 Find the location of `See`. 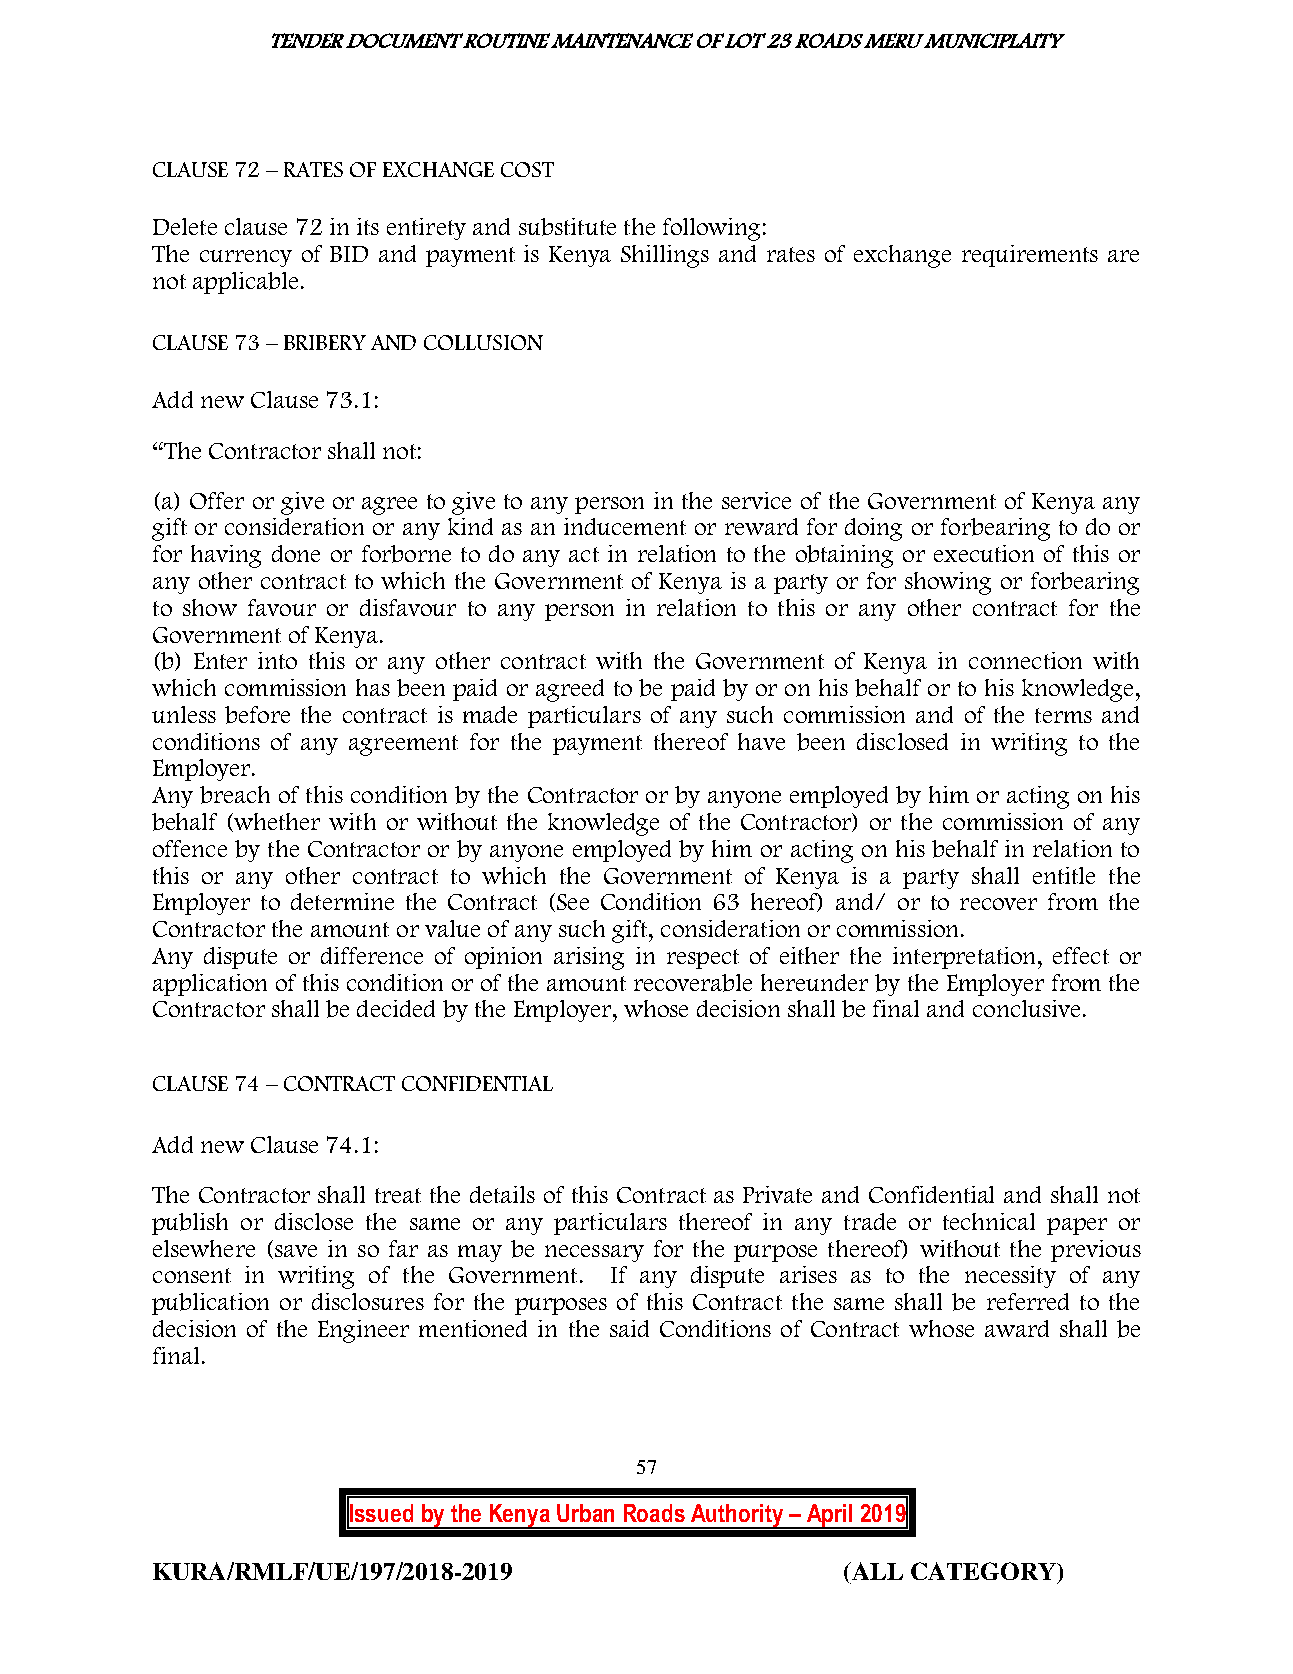

See is located at coordinates (573, 902).
